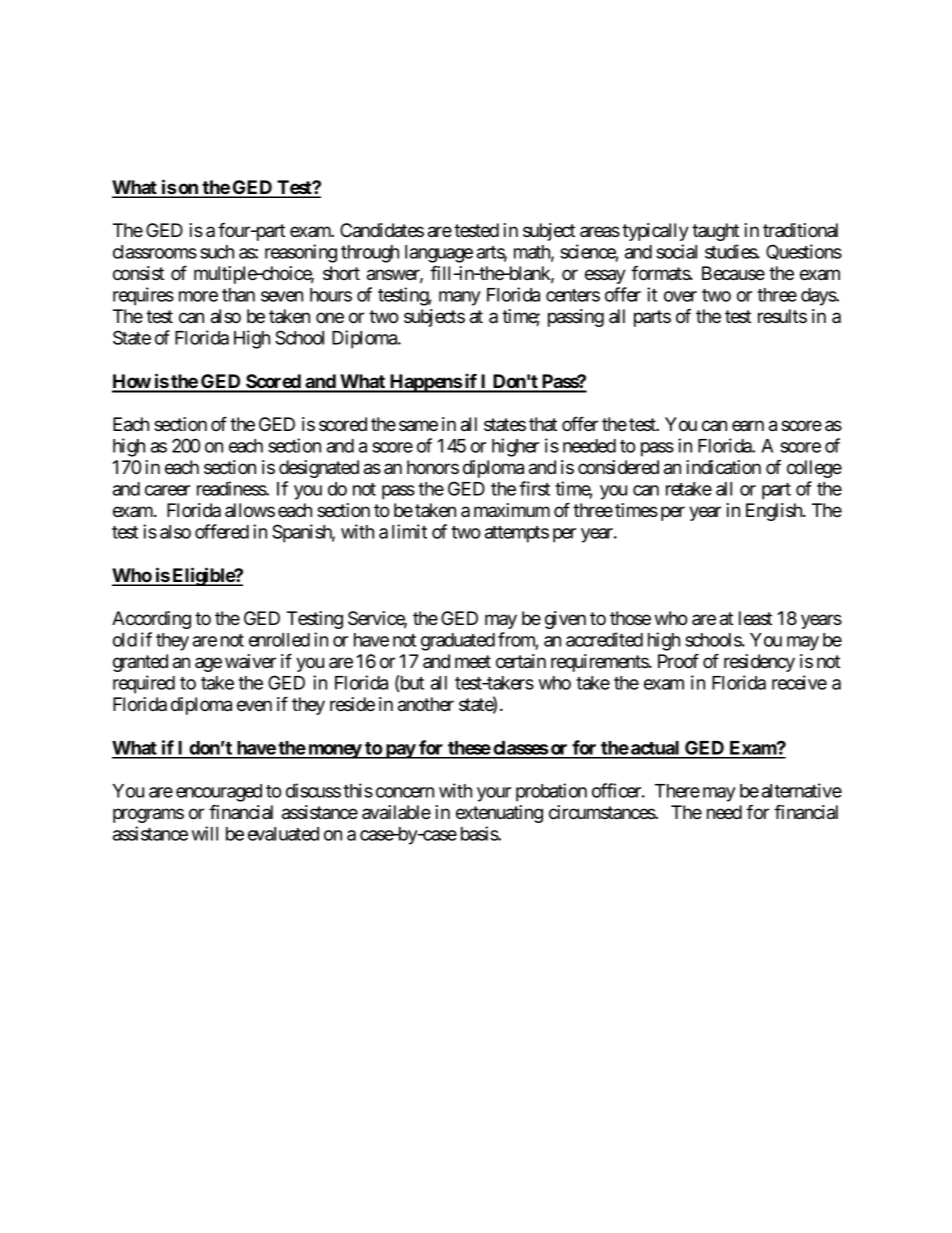 This screenshot has width=952, height=1233. Describe the element at coordinates (723, 467) in the screenshot. I see `indication` at that location.
